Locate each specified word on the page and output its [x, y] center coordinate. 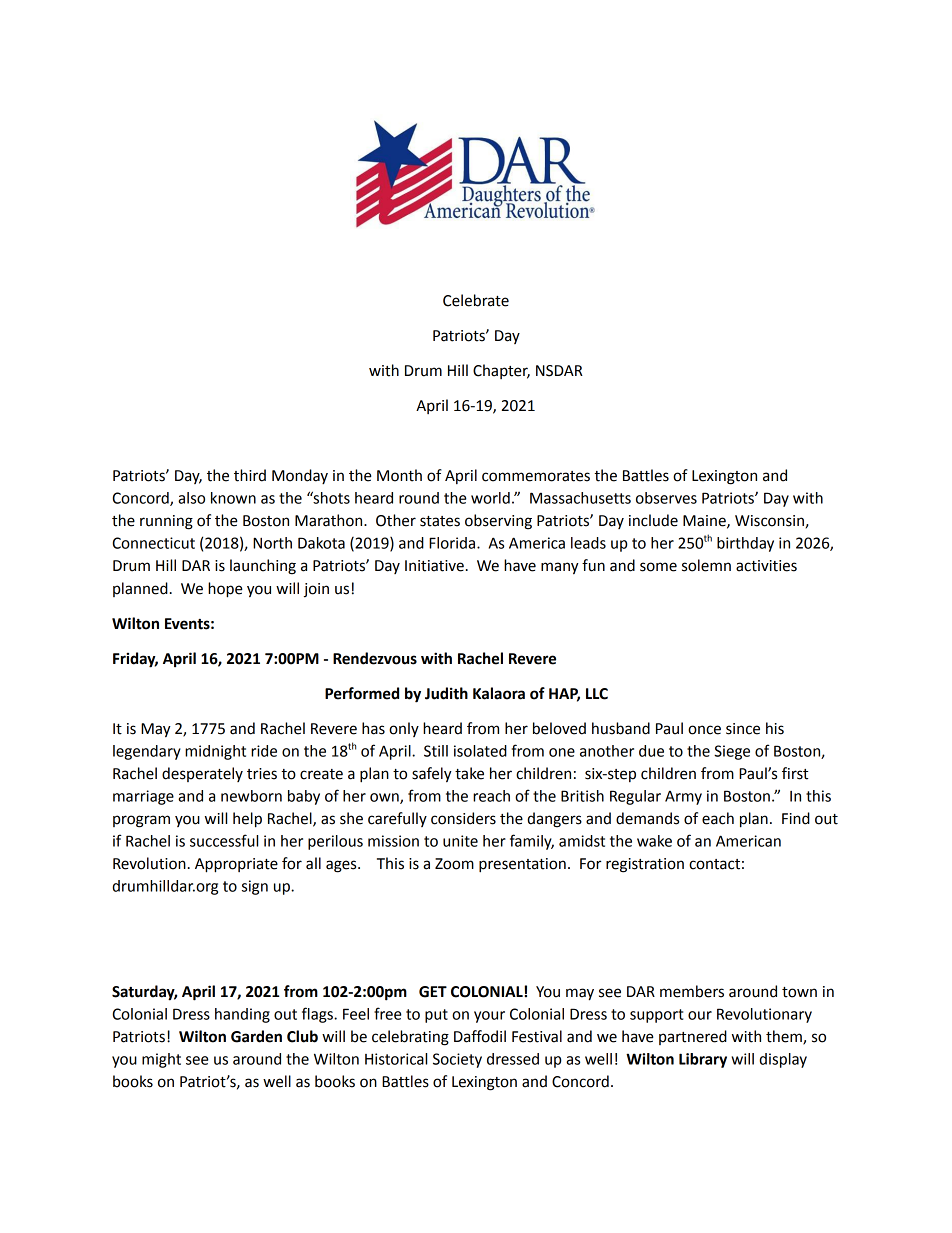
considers [463, 818]
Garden [256, 1036]
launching [263, 567]
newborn [251, 796]
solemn [706, 565]
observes [666, 498]
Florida [453, 543]
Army [683, 798]
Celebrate [476, 300]
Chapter [501, 371]
